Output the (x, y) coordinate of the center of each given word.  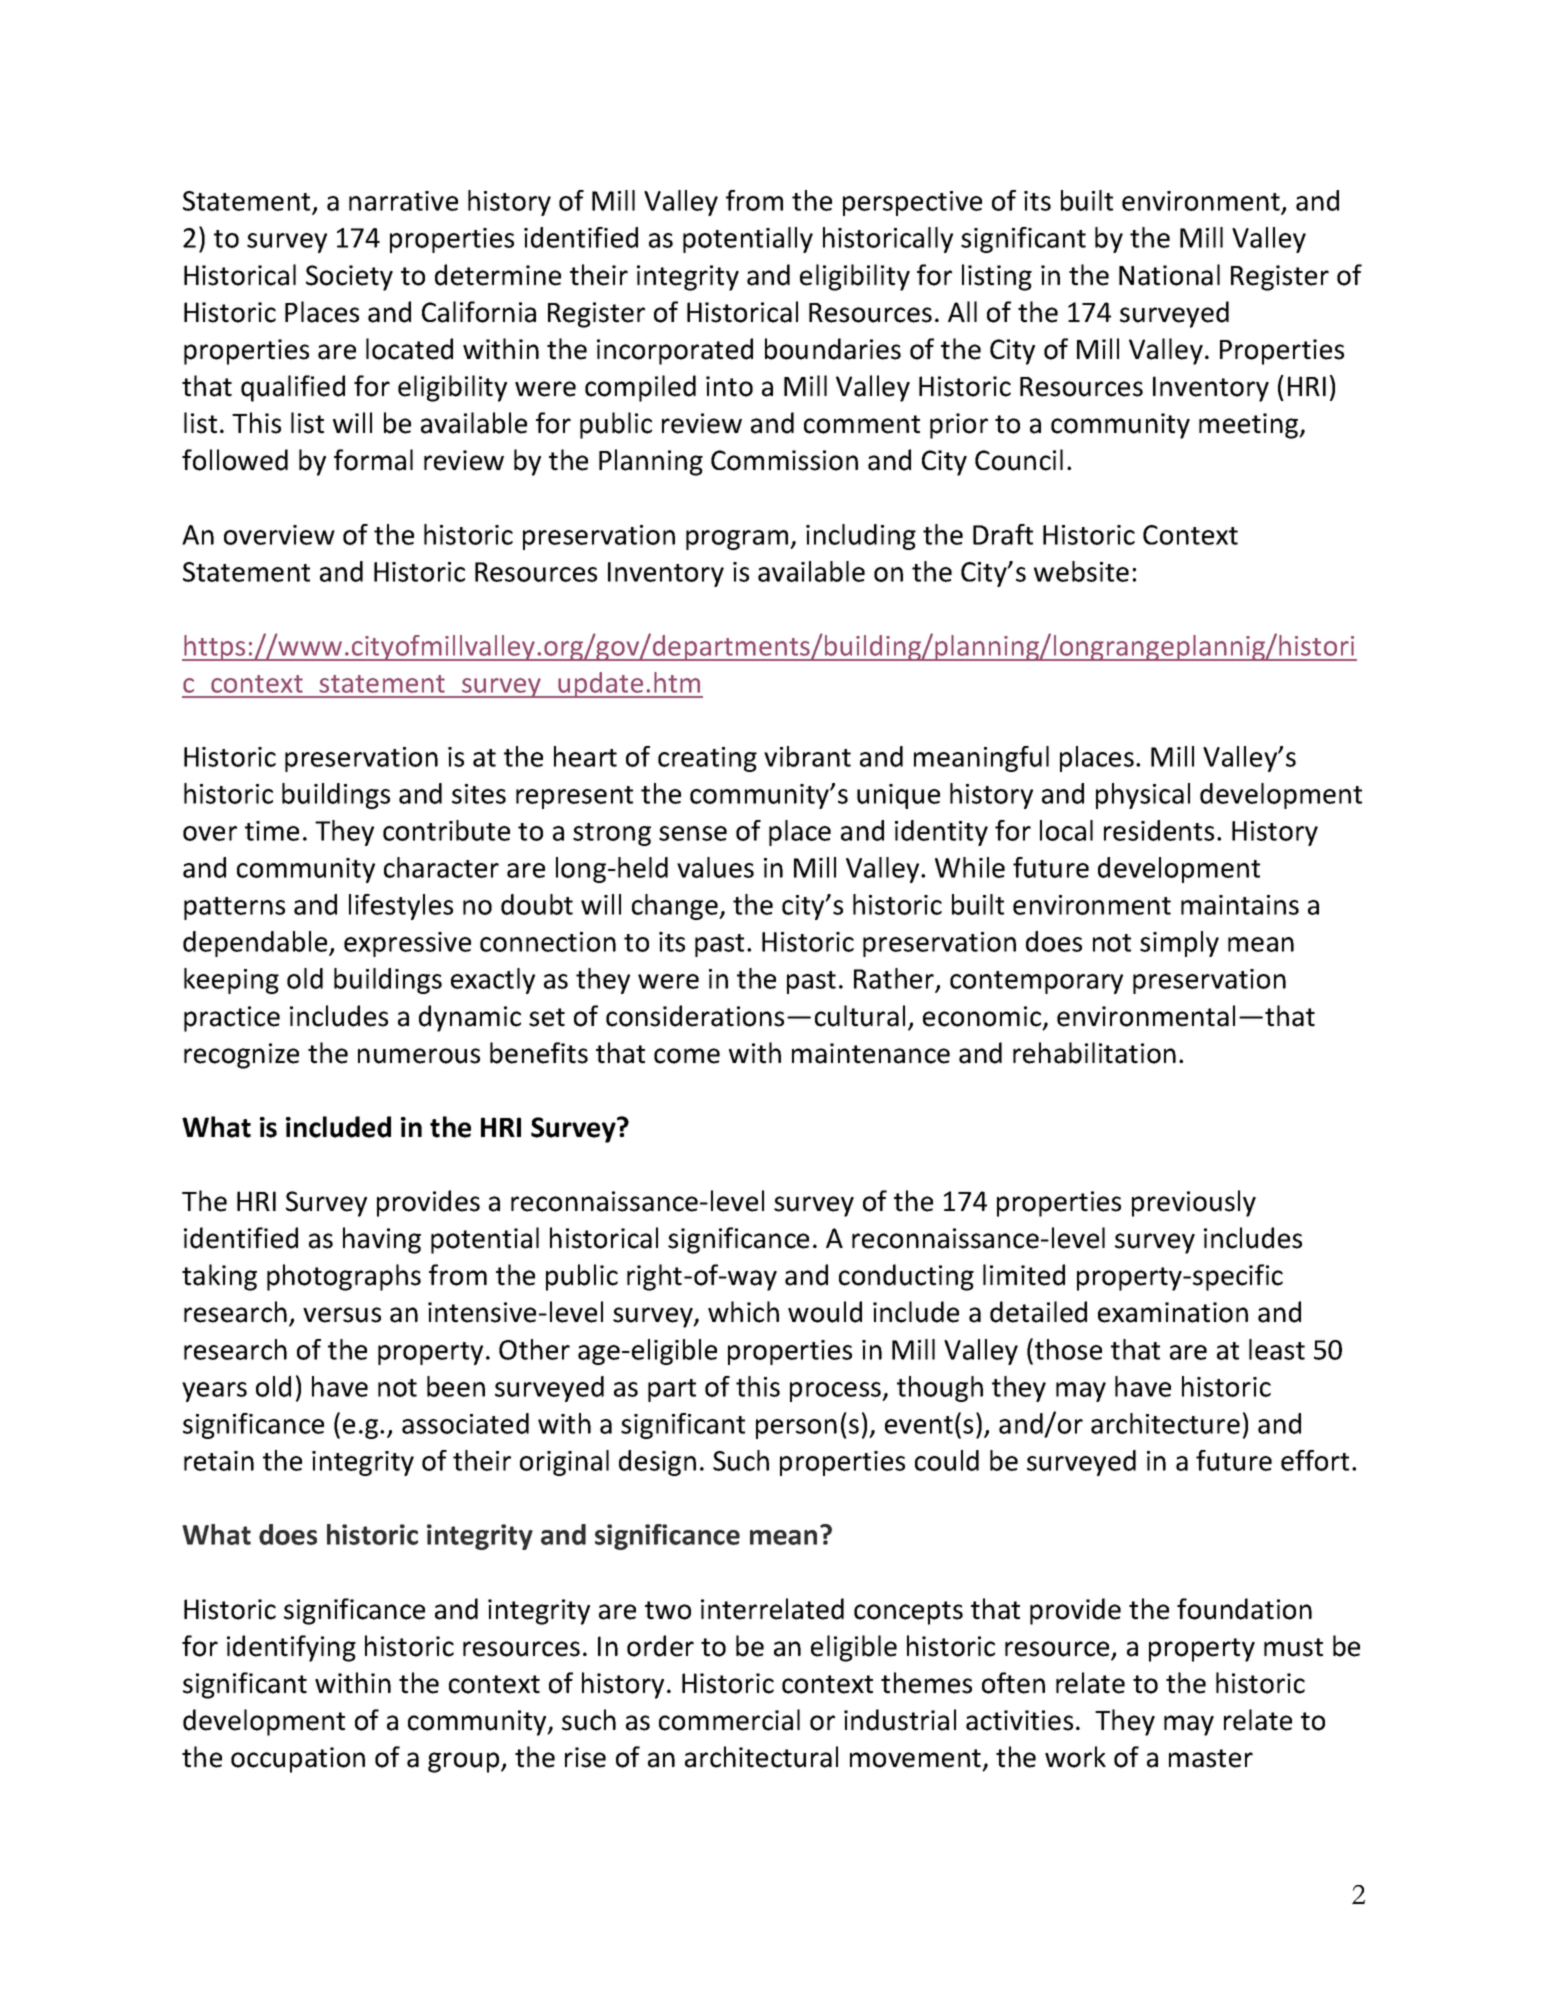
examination (1173, 1312)
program (738, 540)
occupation (298, 1760)
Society (349, 278)
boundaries (833, 349)
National (1169, 275)
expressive (407, 944)
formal (373, 460)
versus (342, 1315)
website (1081, 571)
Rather (895, 980)
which (743, 1312)
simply (1179, 944)
